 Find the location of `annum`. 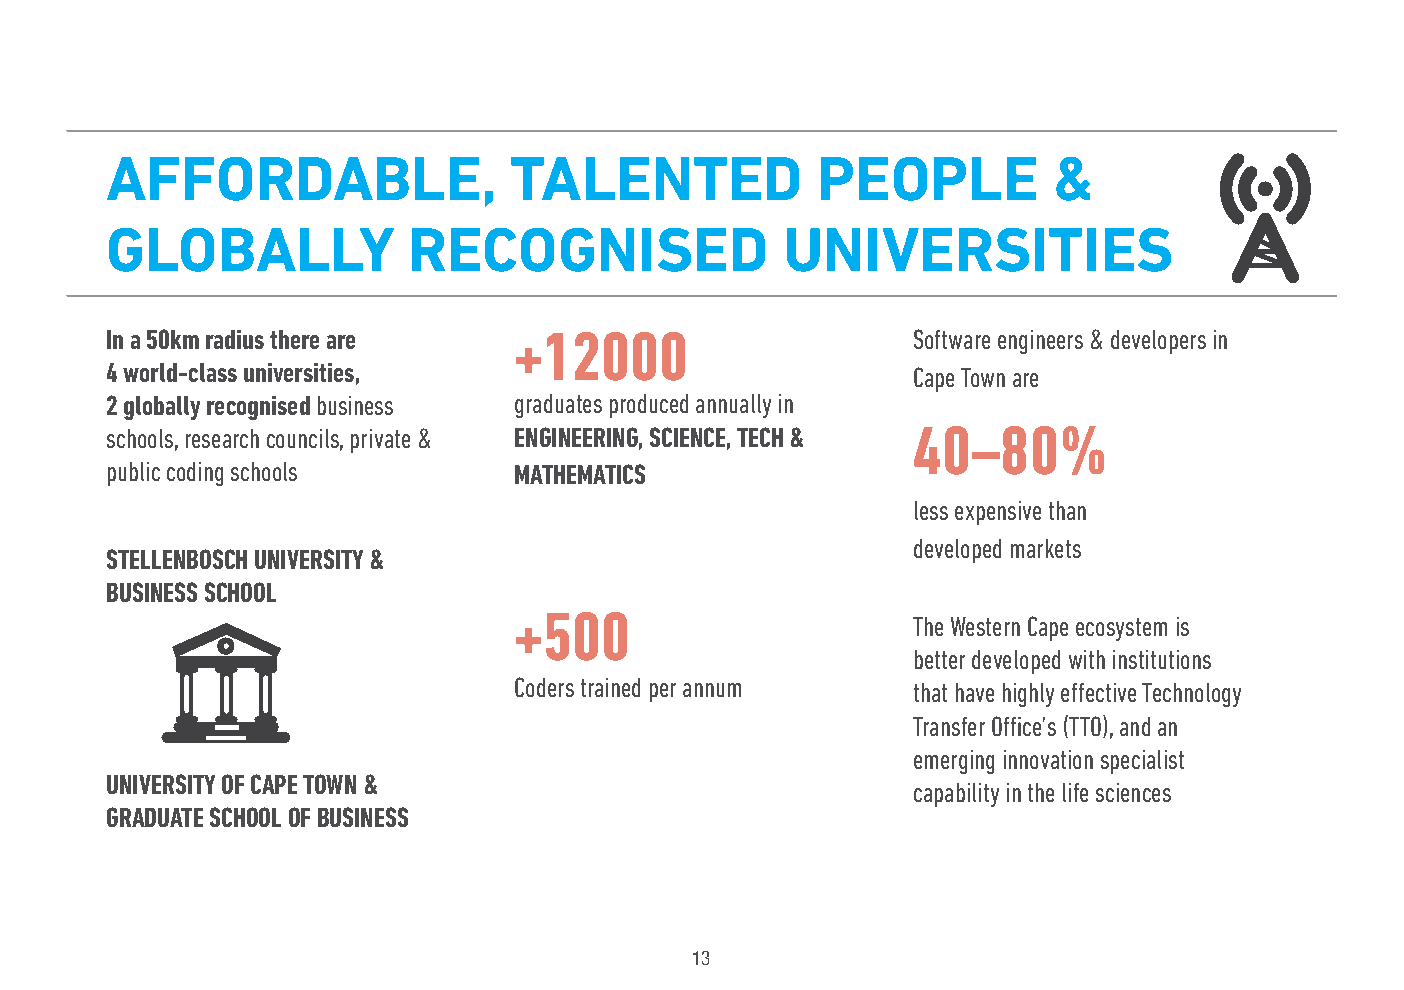

annum is located at coordinates (712, 690).
